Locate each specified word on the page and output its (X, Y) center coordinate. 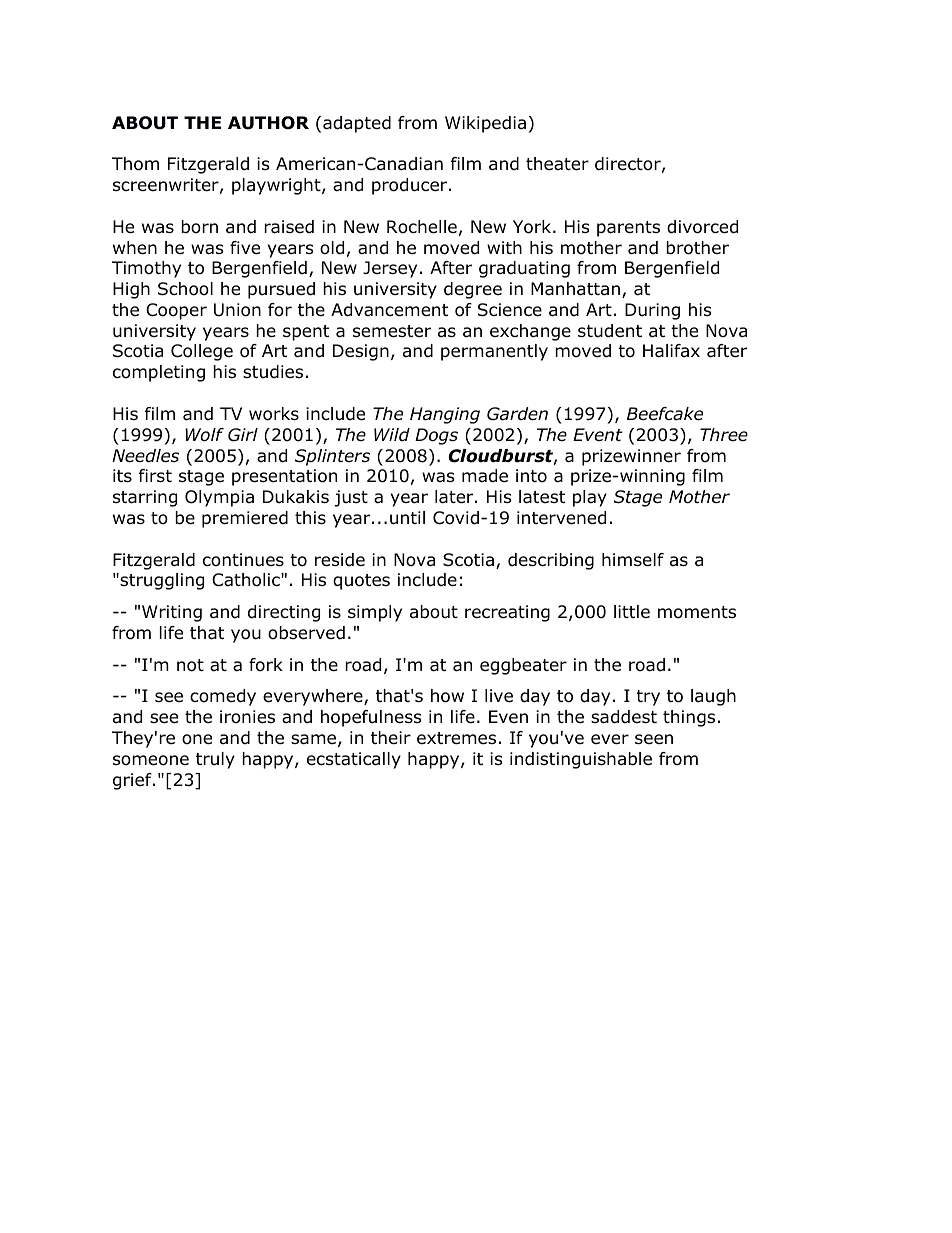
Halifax (671, 351)
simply (375, 613)
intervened (561, 518)
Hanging (445, 415)
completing (159, 373)
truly (215, 760)
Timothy (146, 269)
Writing (172, 613)
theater (557, 164)
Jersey (390, 269)
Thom (135, 164)
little (632, 611)
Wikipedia (485, 124)
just (351, 498)
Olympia (219, 498)
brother (697, 248)
